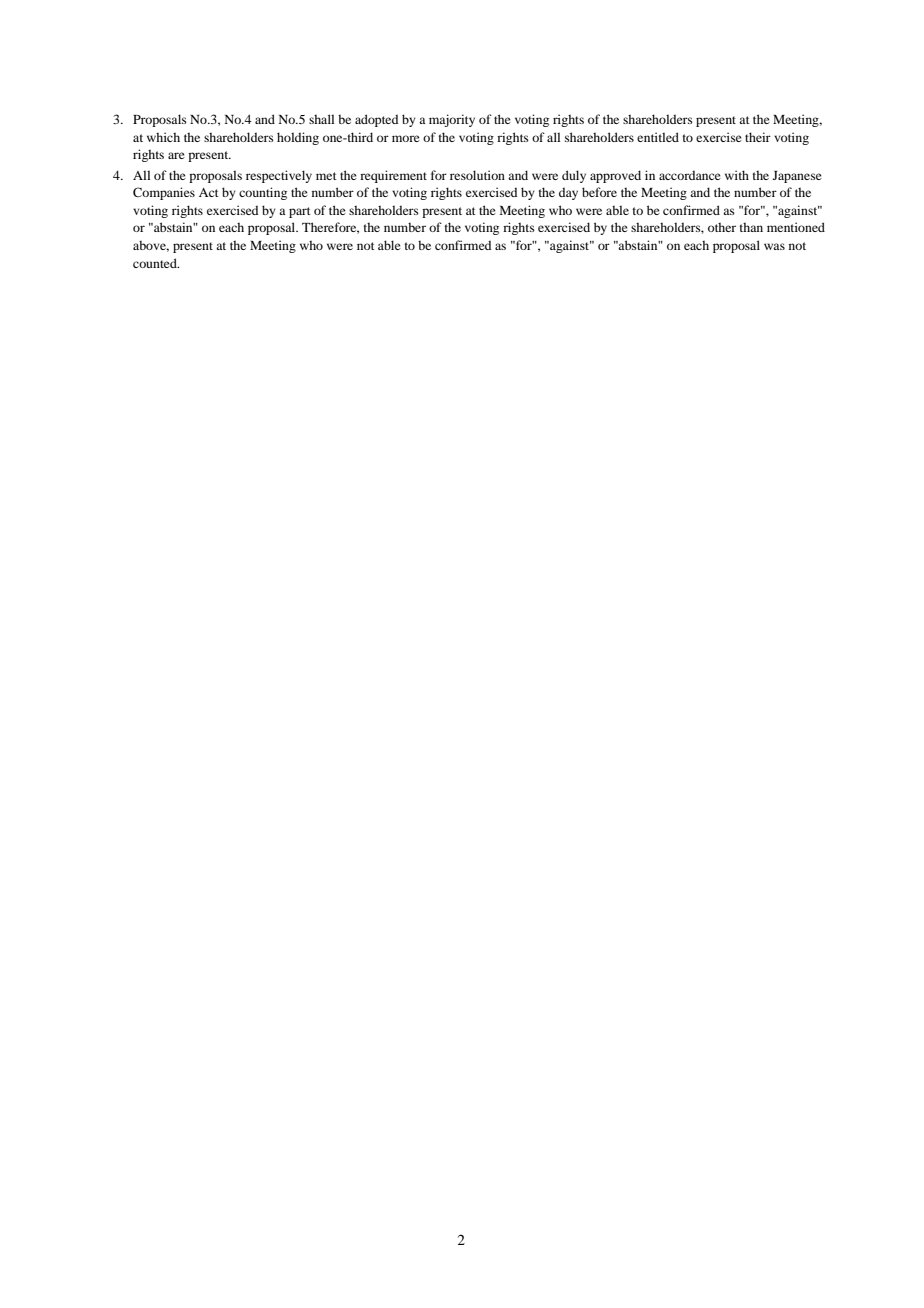  I want to click on shall, so click(321, 119).
